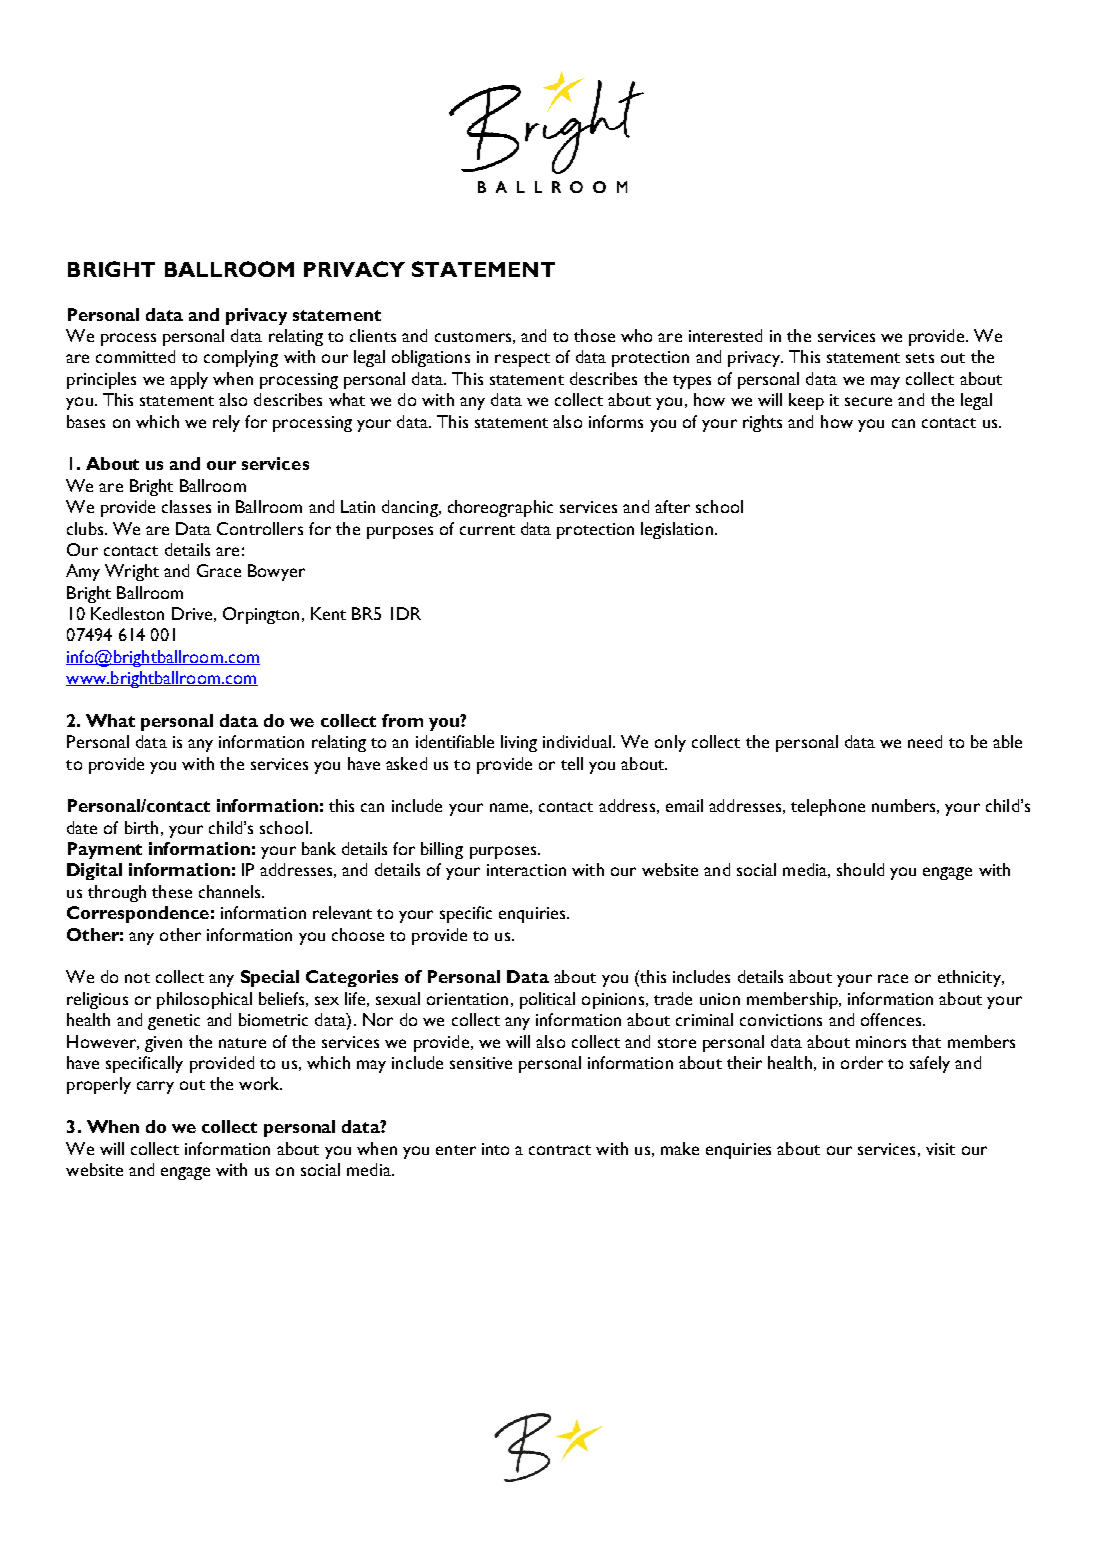 Image resolution: width=1098 pixels, height=1552 pixels. Describe the element at coordinates (172, 891) in the screenshot. I see `these` at that location.
